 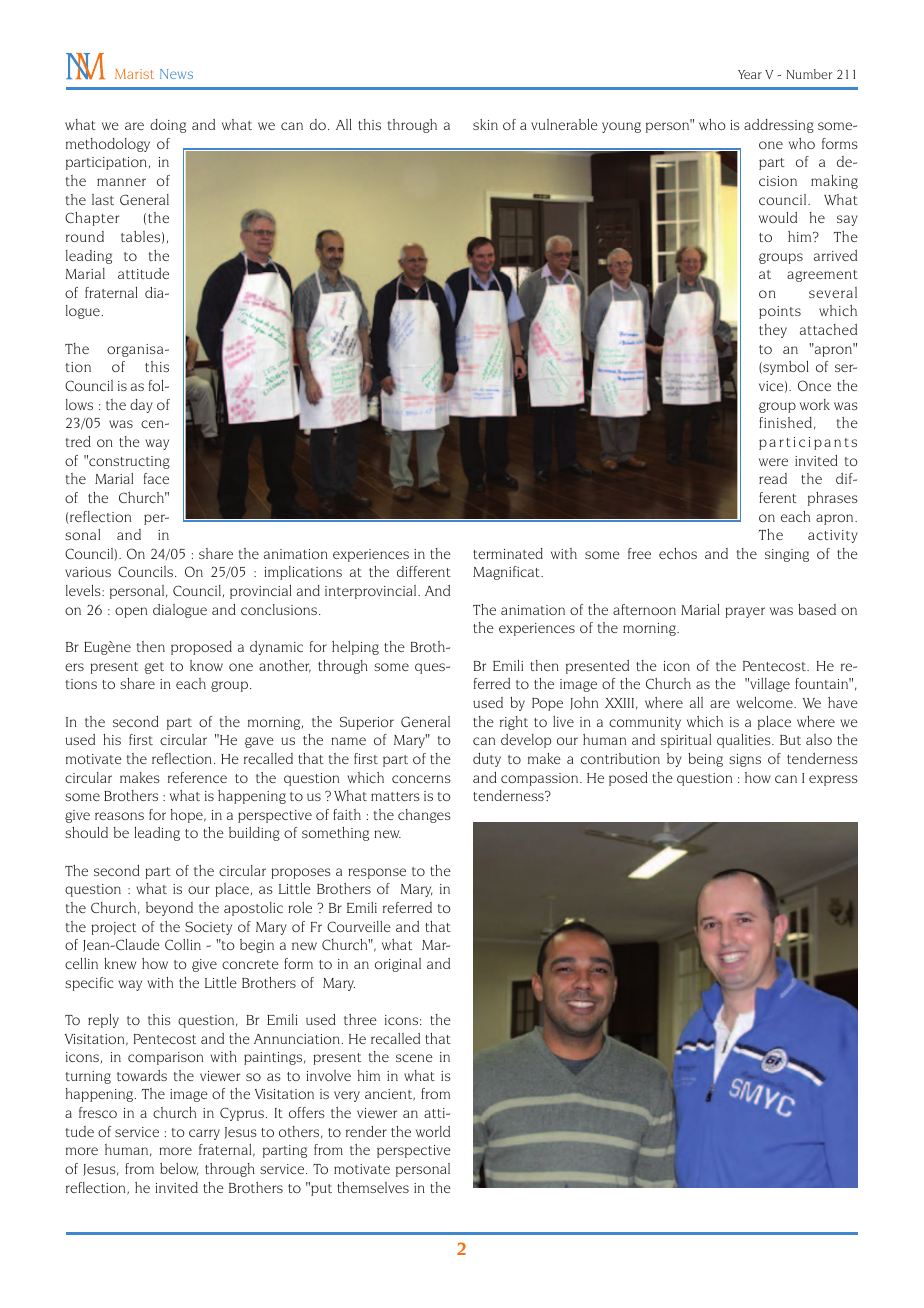 I want to click on doing, so click(x=168, y=126).
